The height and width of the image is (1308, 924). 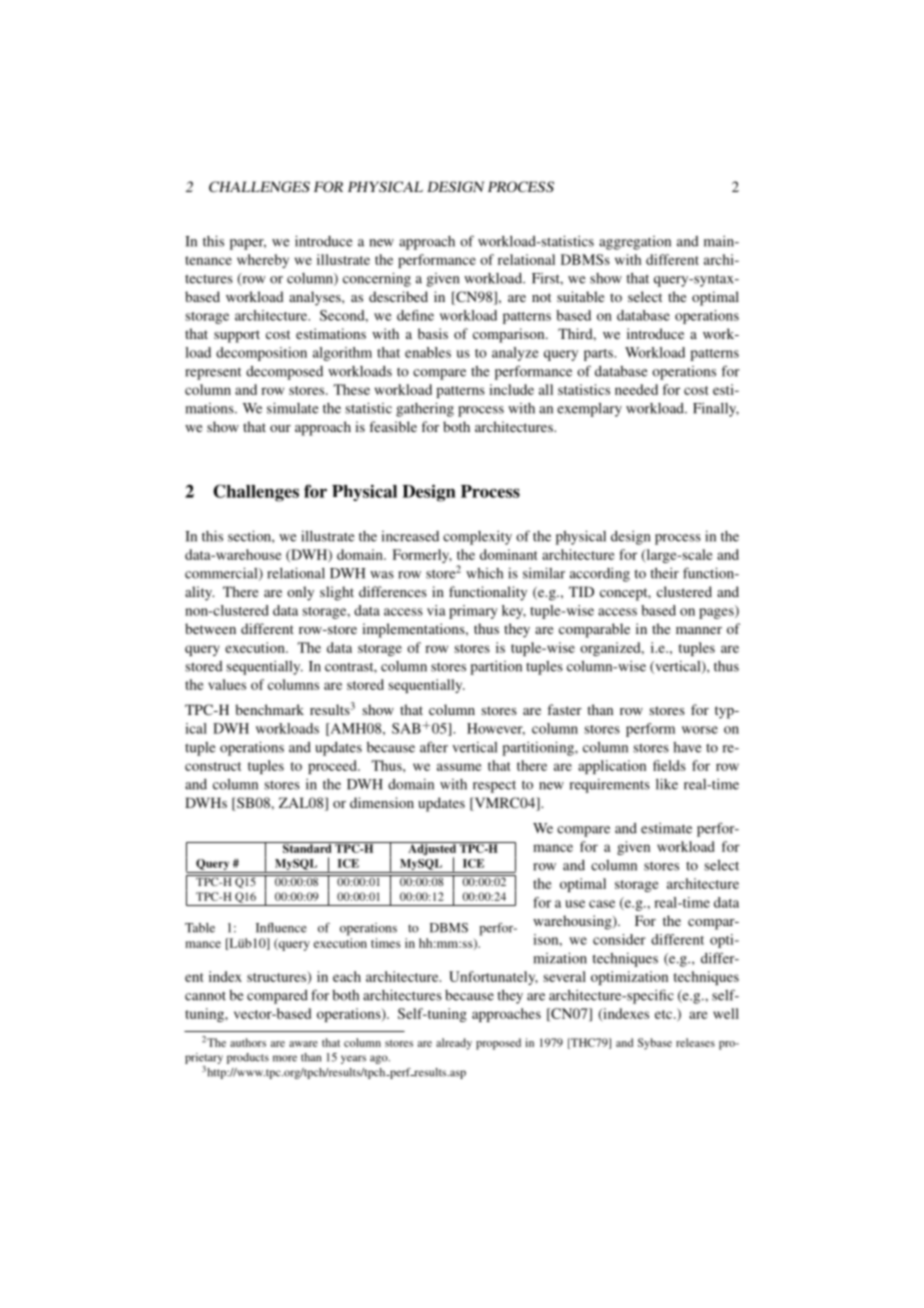 I want to click on values, so click(x=227, y=684).
